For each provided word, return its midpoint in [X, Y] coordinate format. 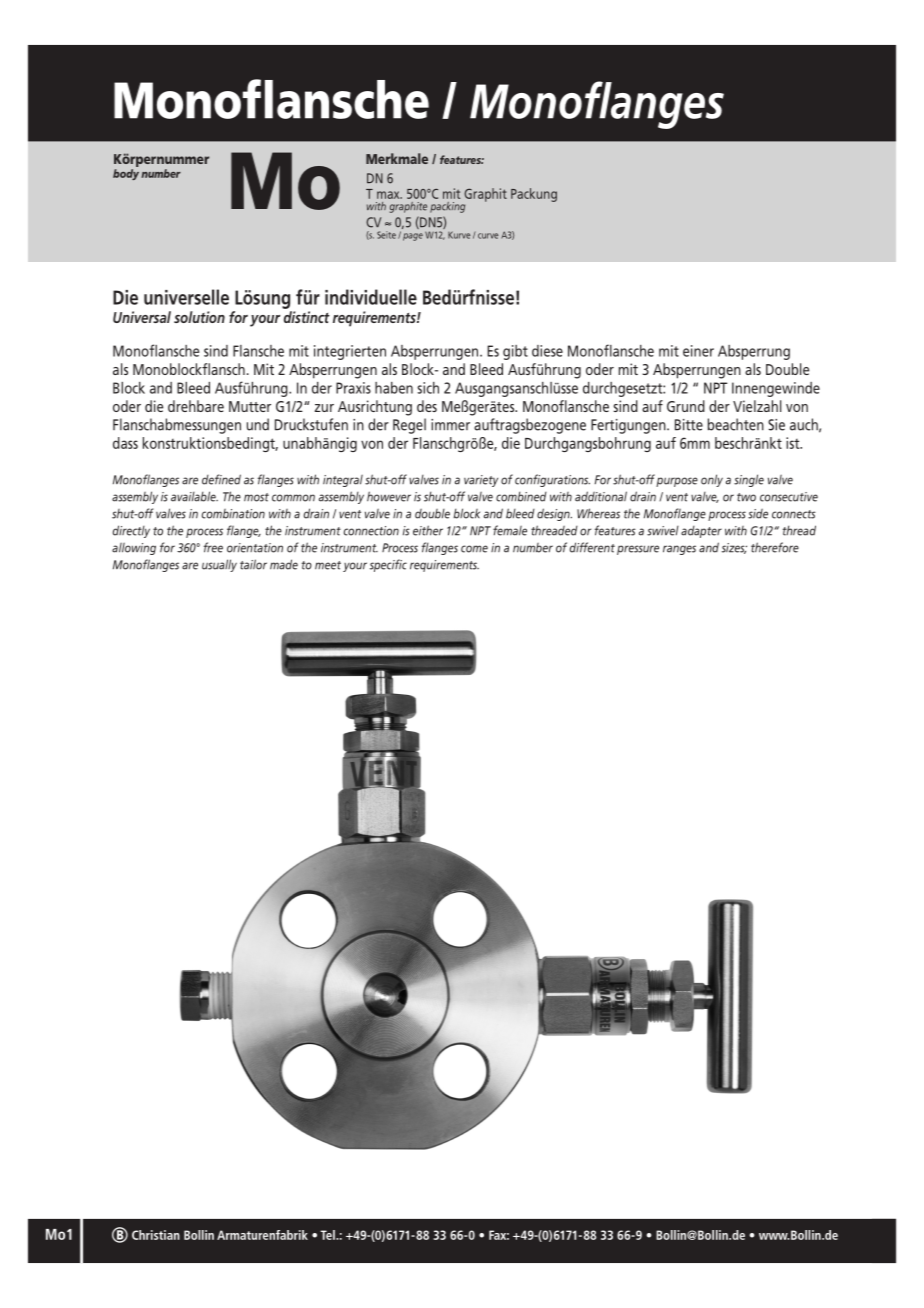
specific [388, 565]
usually [219, 565]
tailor [253, 564]
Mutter [250, 406]
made [284, 564]
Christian [156, 1235]
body [126, 174]
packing [447, 207]
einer [698, 351]
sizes [734, 548]
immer [450, 425]
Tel [329, 1235]
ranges [679, 550]
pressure [638, 550]
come [474, 549]
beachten [736, 424]
